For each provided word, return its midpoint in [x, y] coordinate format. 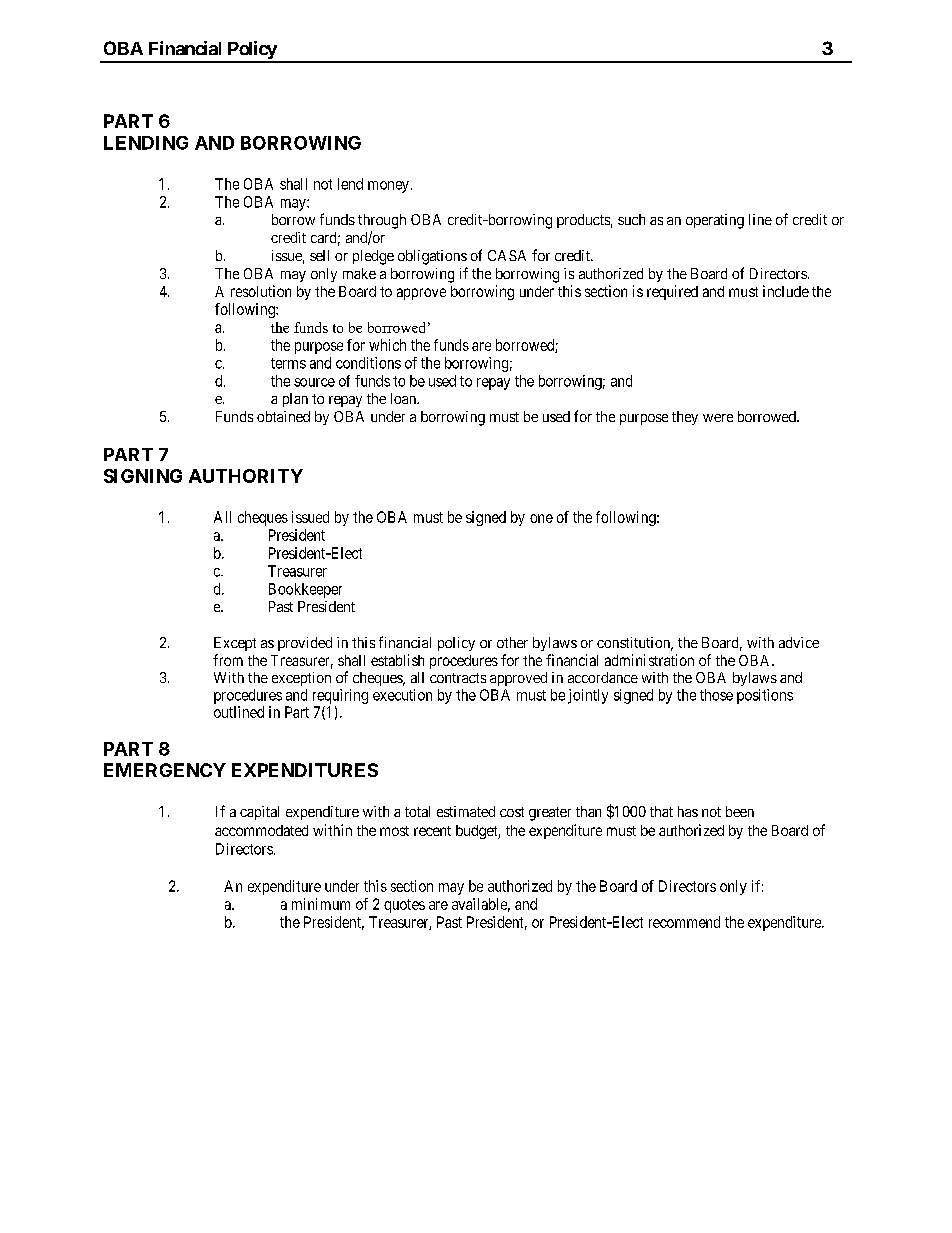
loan [404, 398]
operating [715, 221]
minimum [321, 904]
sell [319, 255]
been [740, 811]
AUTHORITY [246, 476]
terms [288, 363]
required [672, 292]
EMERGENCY [165, 770]
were [718, 418]
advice [799, 642]
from [228, 660]
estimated [466, 811]
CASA [507, 255]
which [387, 345]
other [512, 642]
